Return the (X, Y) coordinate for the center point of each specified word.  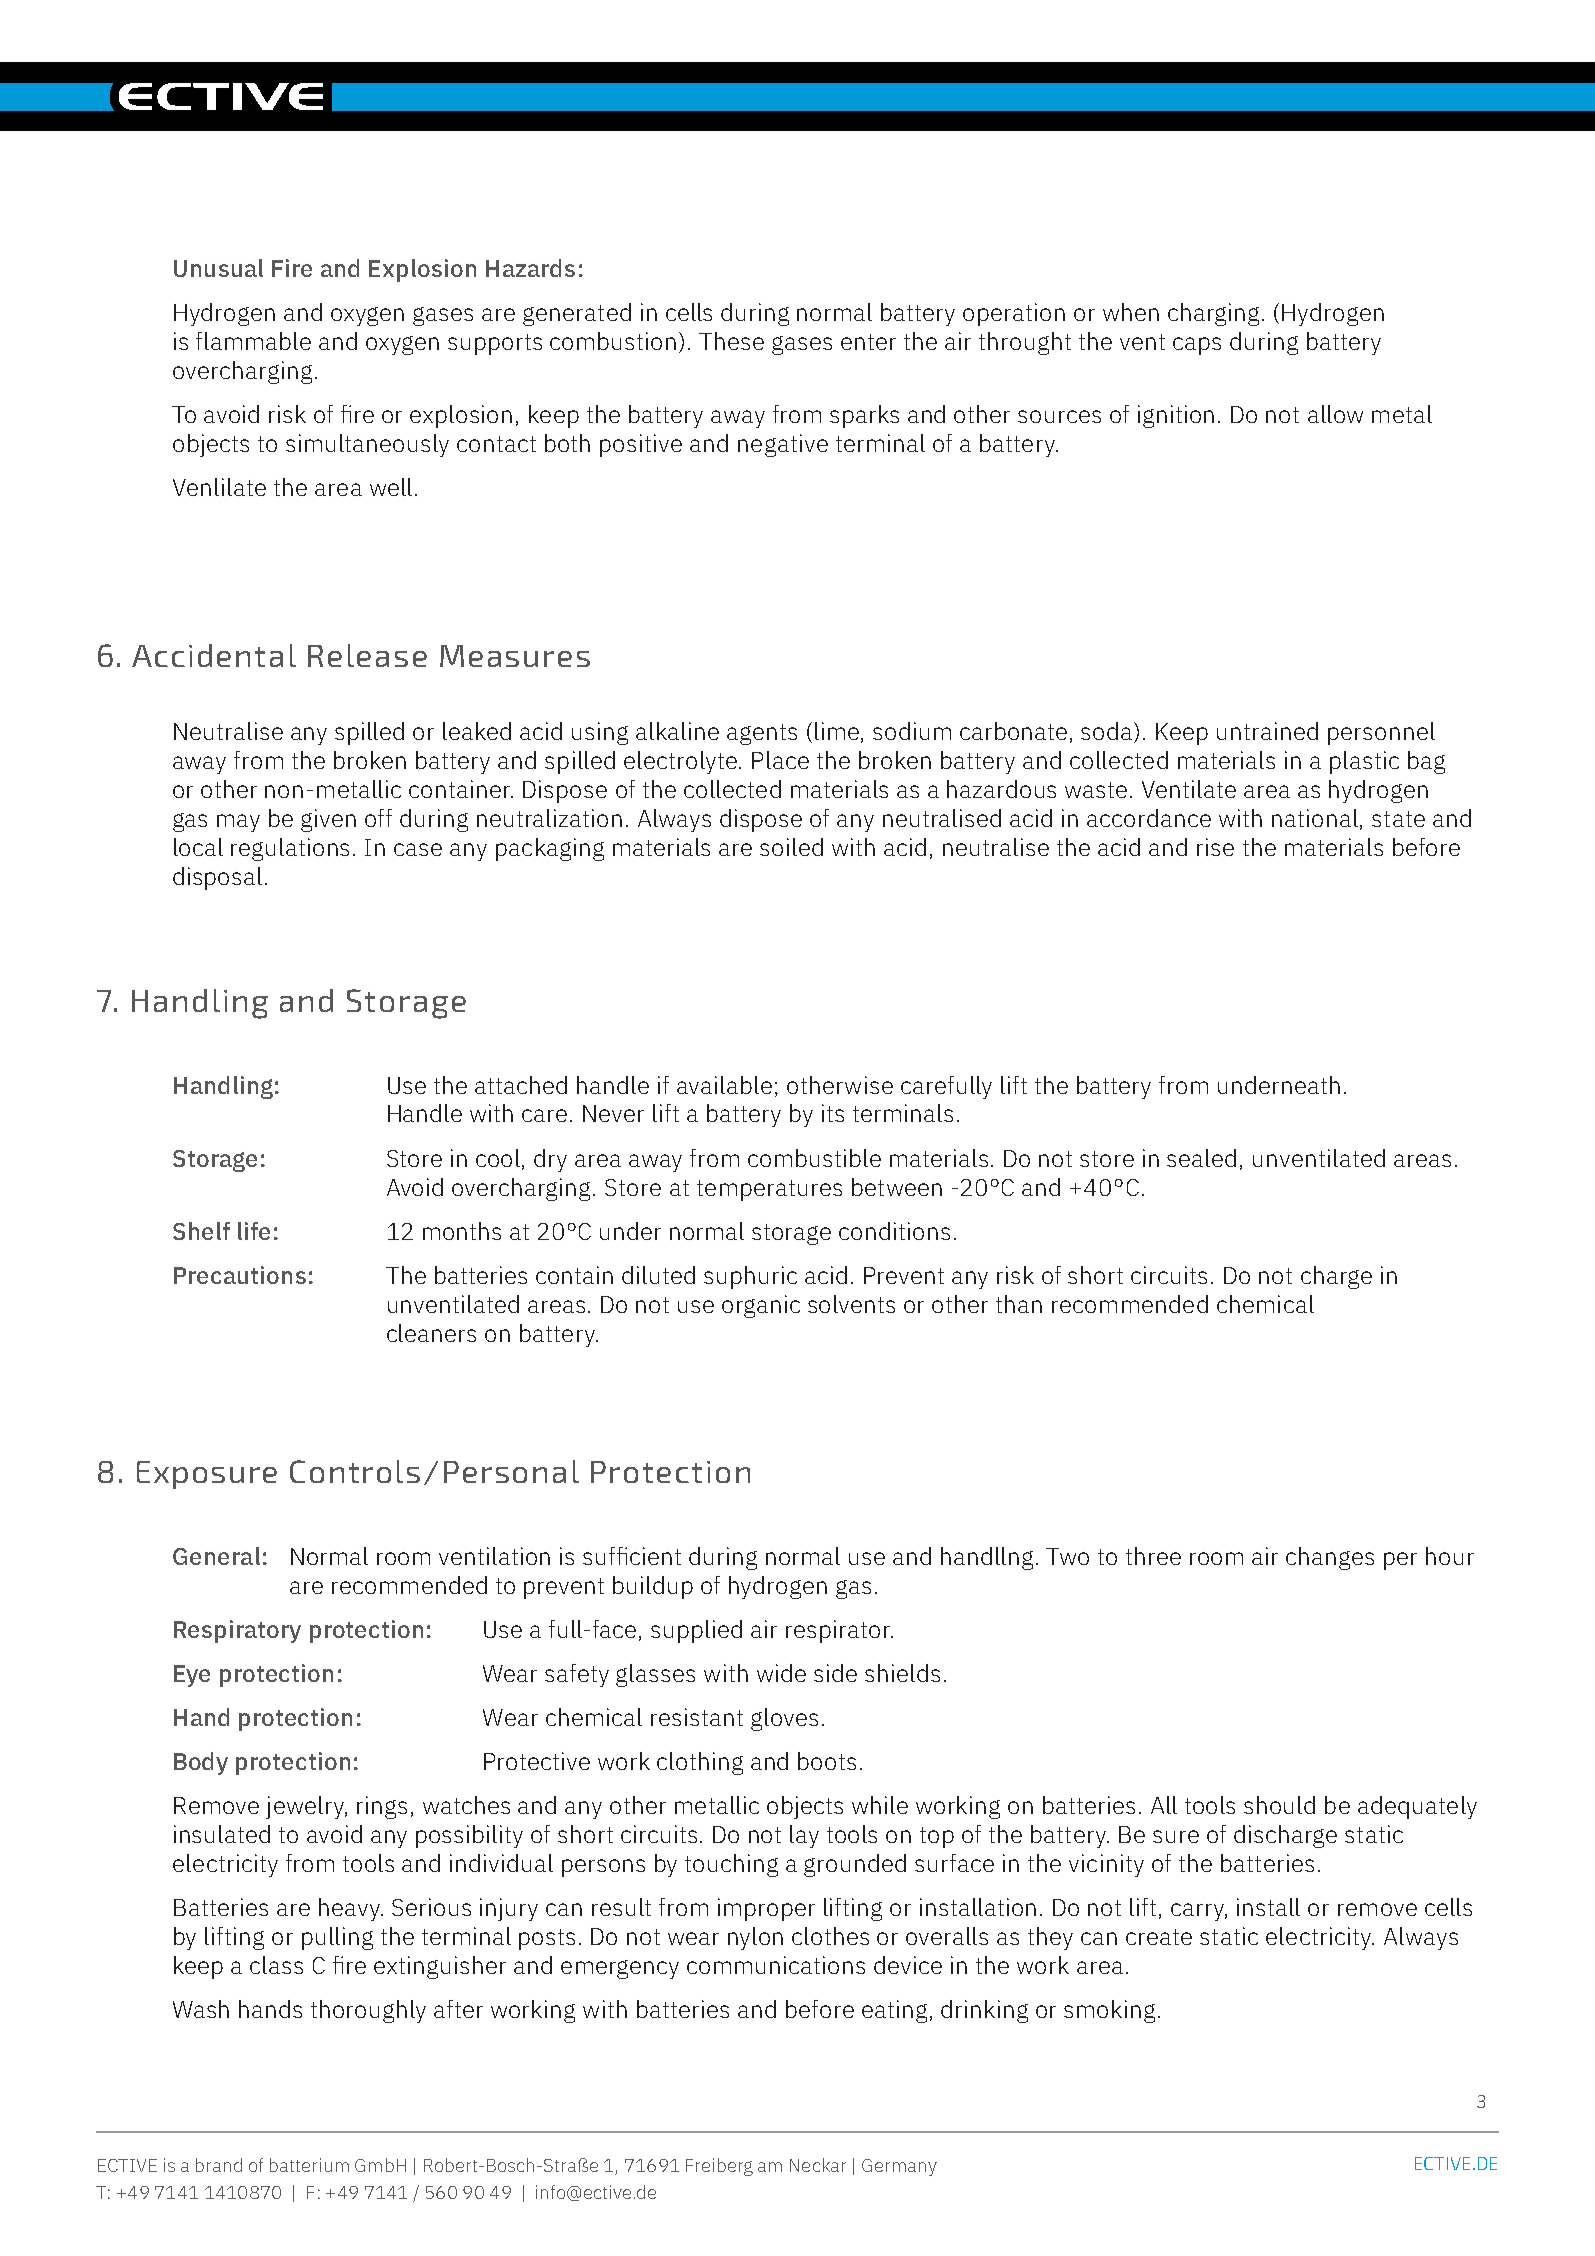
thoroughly (368, 2011)
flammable (253, 341)
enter (868, 342)
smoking (1109, 2011)
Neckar (818, 2165)
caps (1197, 346)
